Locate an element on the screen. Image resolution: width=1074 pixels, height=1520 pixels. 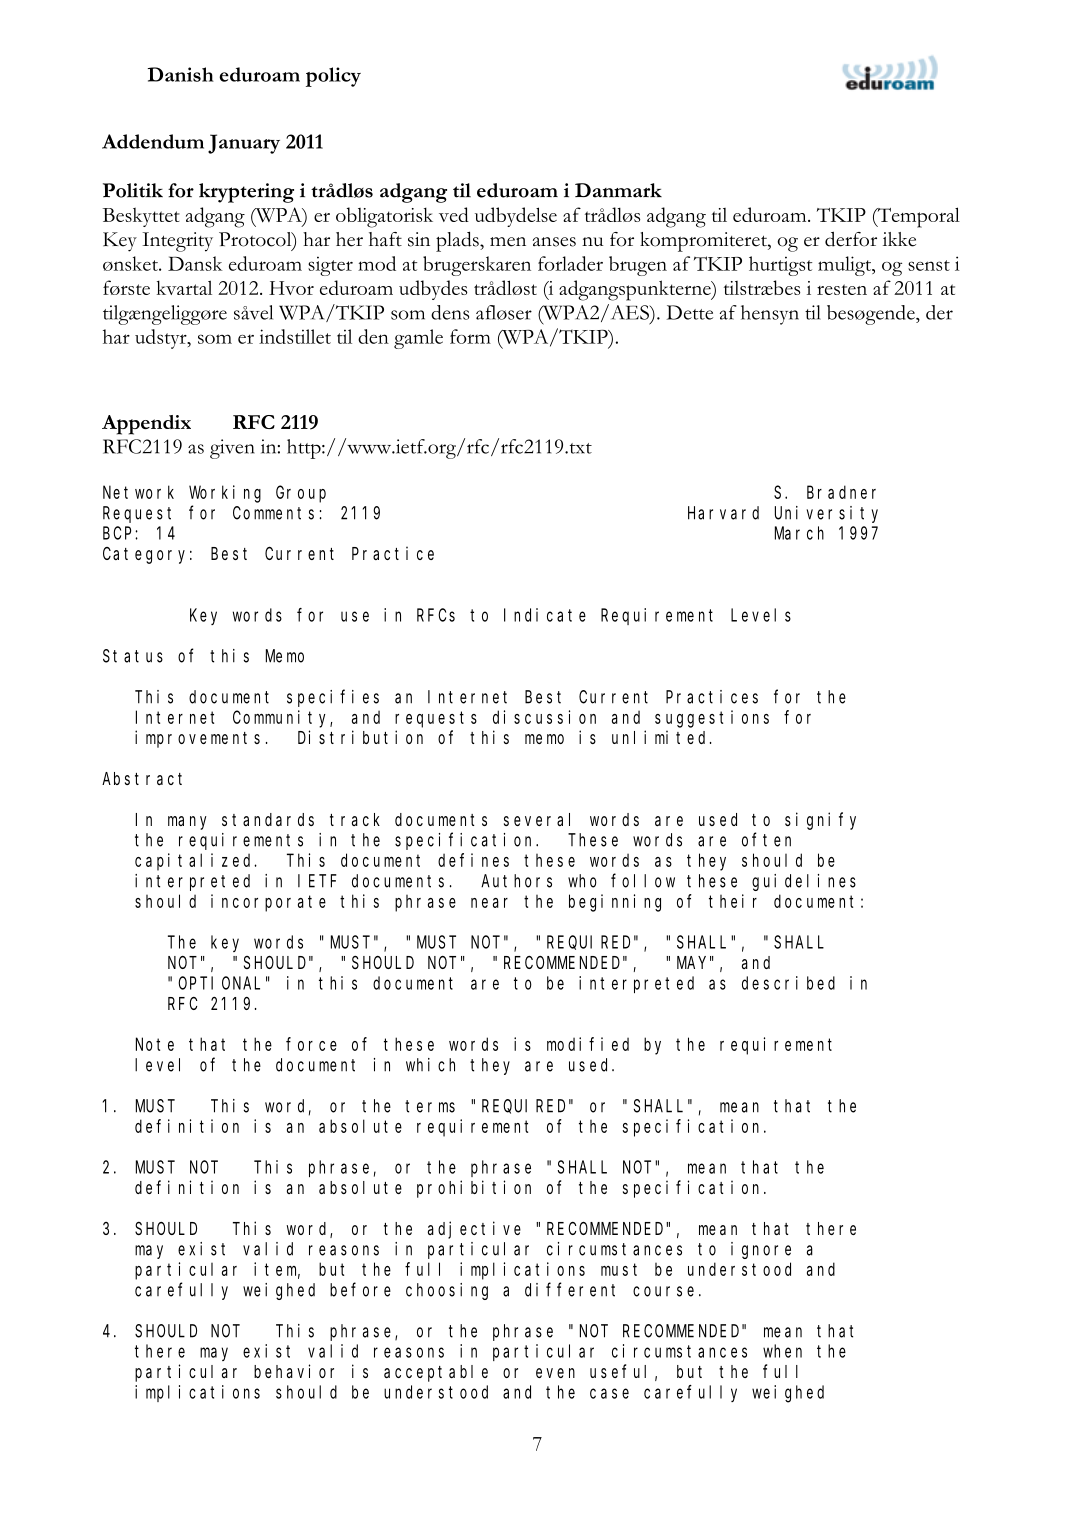
suggestions is located at coordinates (712, 719).
